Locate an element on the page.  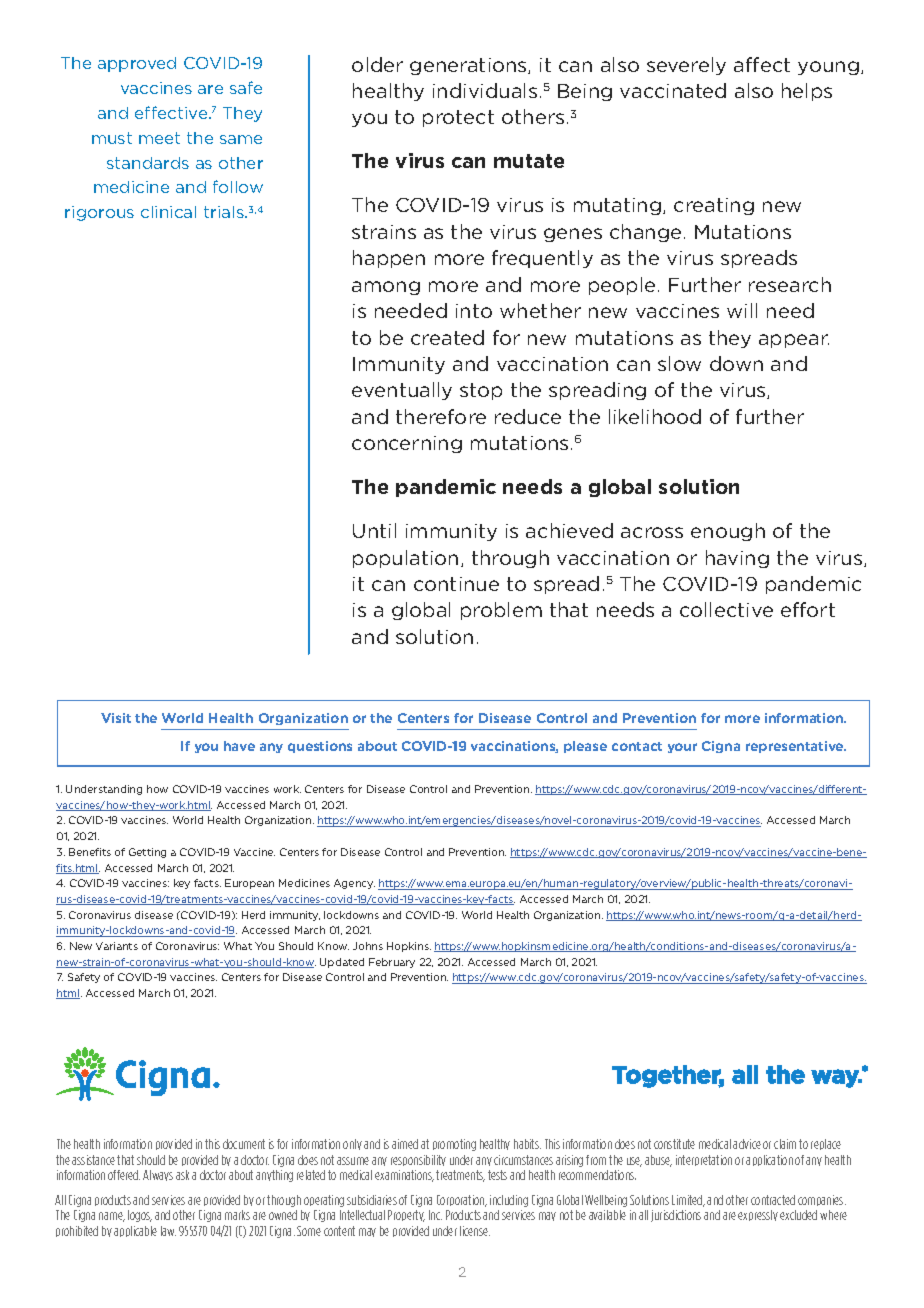
meet is located at coordinates (159, 138).
